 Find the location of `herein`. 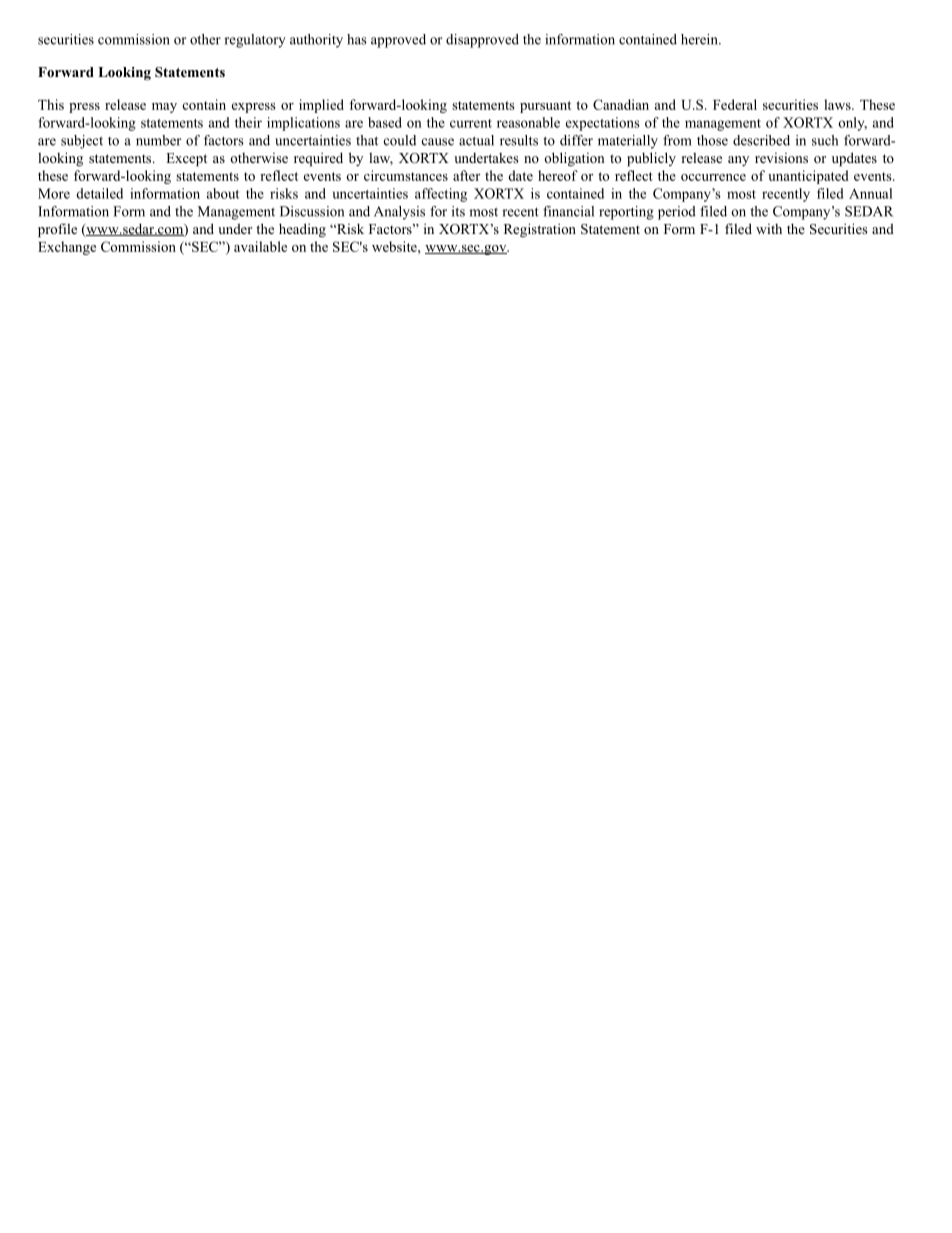

herein is located at coordinates (700, 39).
